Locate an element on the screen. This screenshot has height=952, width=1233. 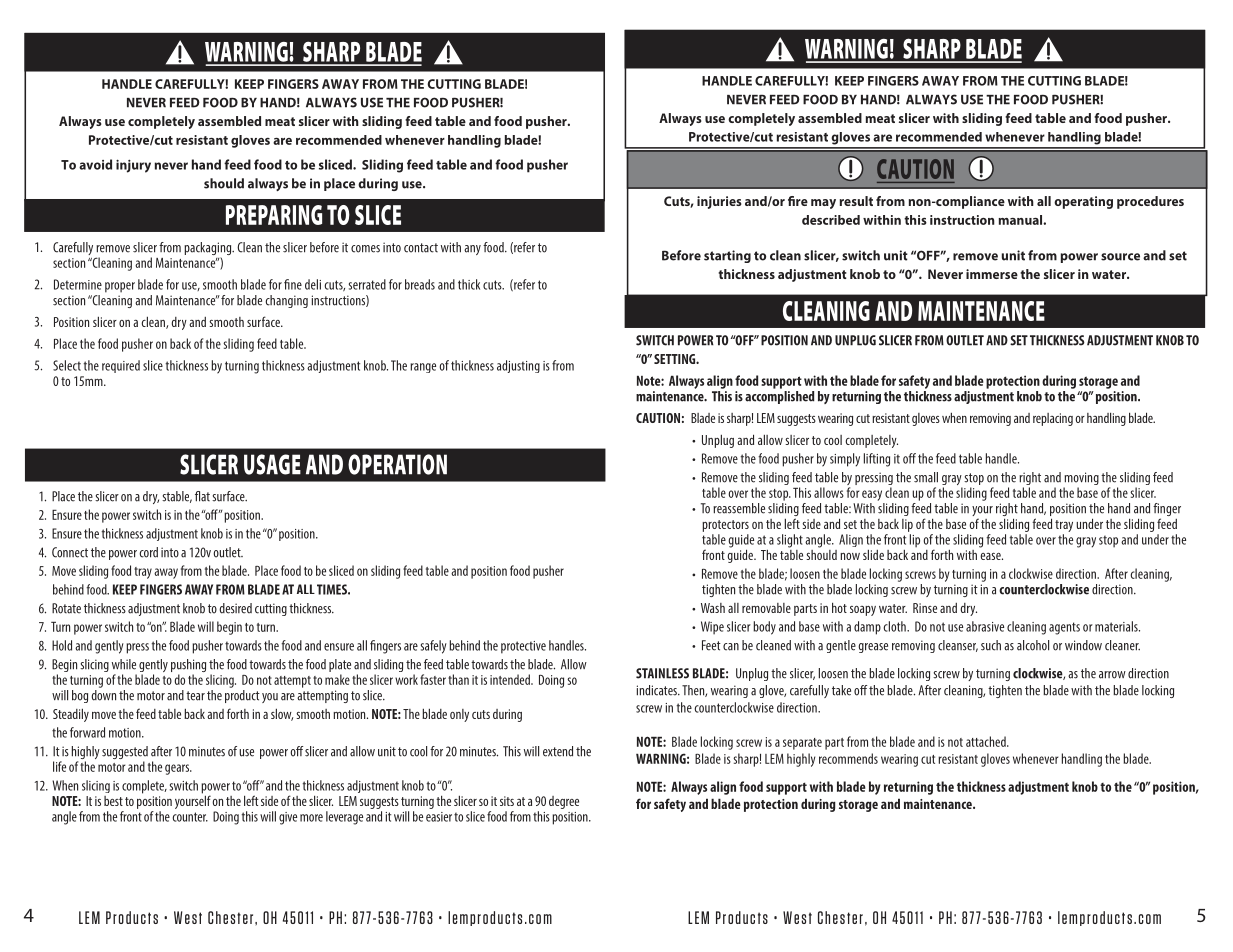
degree is located at coordinates (564, 802).
